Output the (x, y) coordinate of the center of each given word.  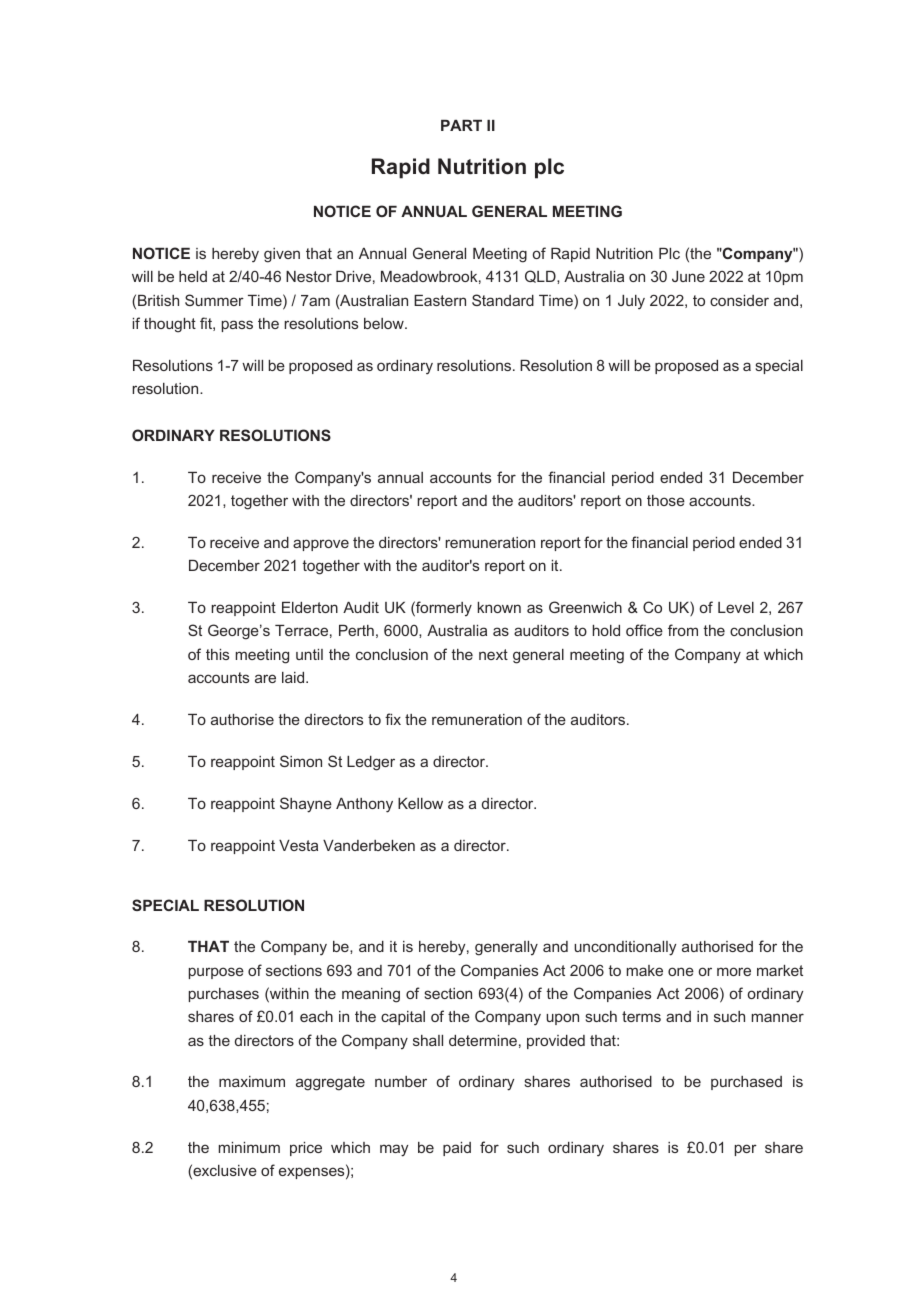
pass (237, 326)
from (683, 630)
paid (457, 1149)
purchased (746, 1083)
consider (739, 300)
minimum (249, 1147)
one (681, 971)
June (688, 276)
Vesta (298, 845)
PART (461, 125)
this (217, 654)
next (493, 654)
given (282, 255)
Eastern (440, 300)
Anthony (364, 805)
